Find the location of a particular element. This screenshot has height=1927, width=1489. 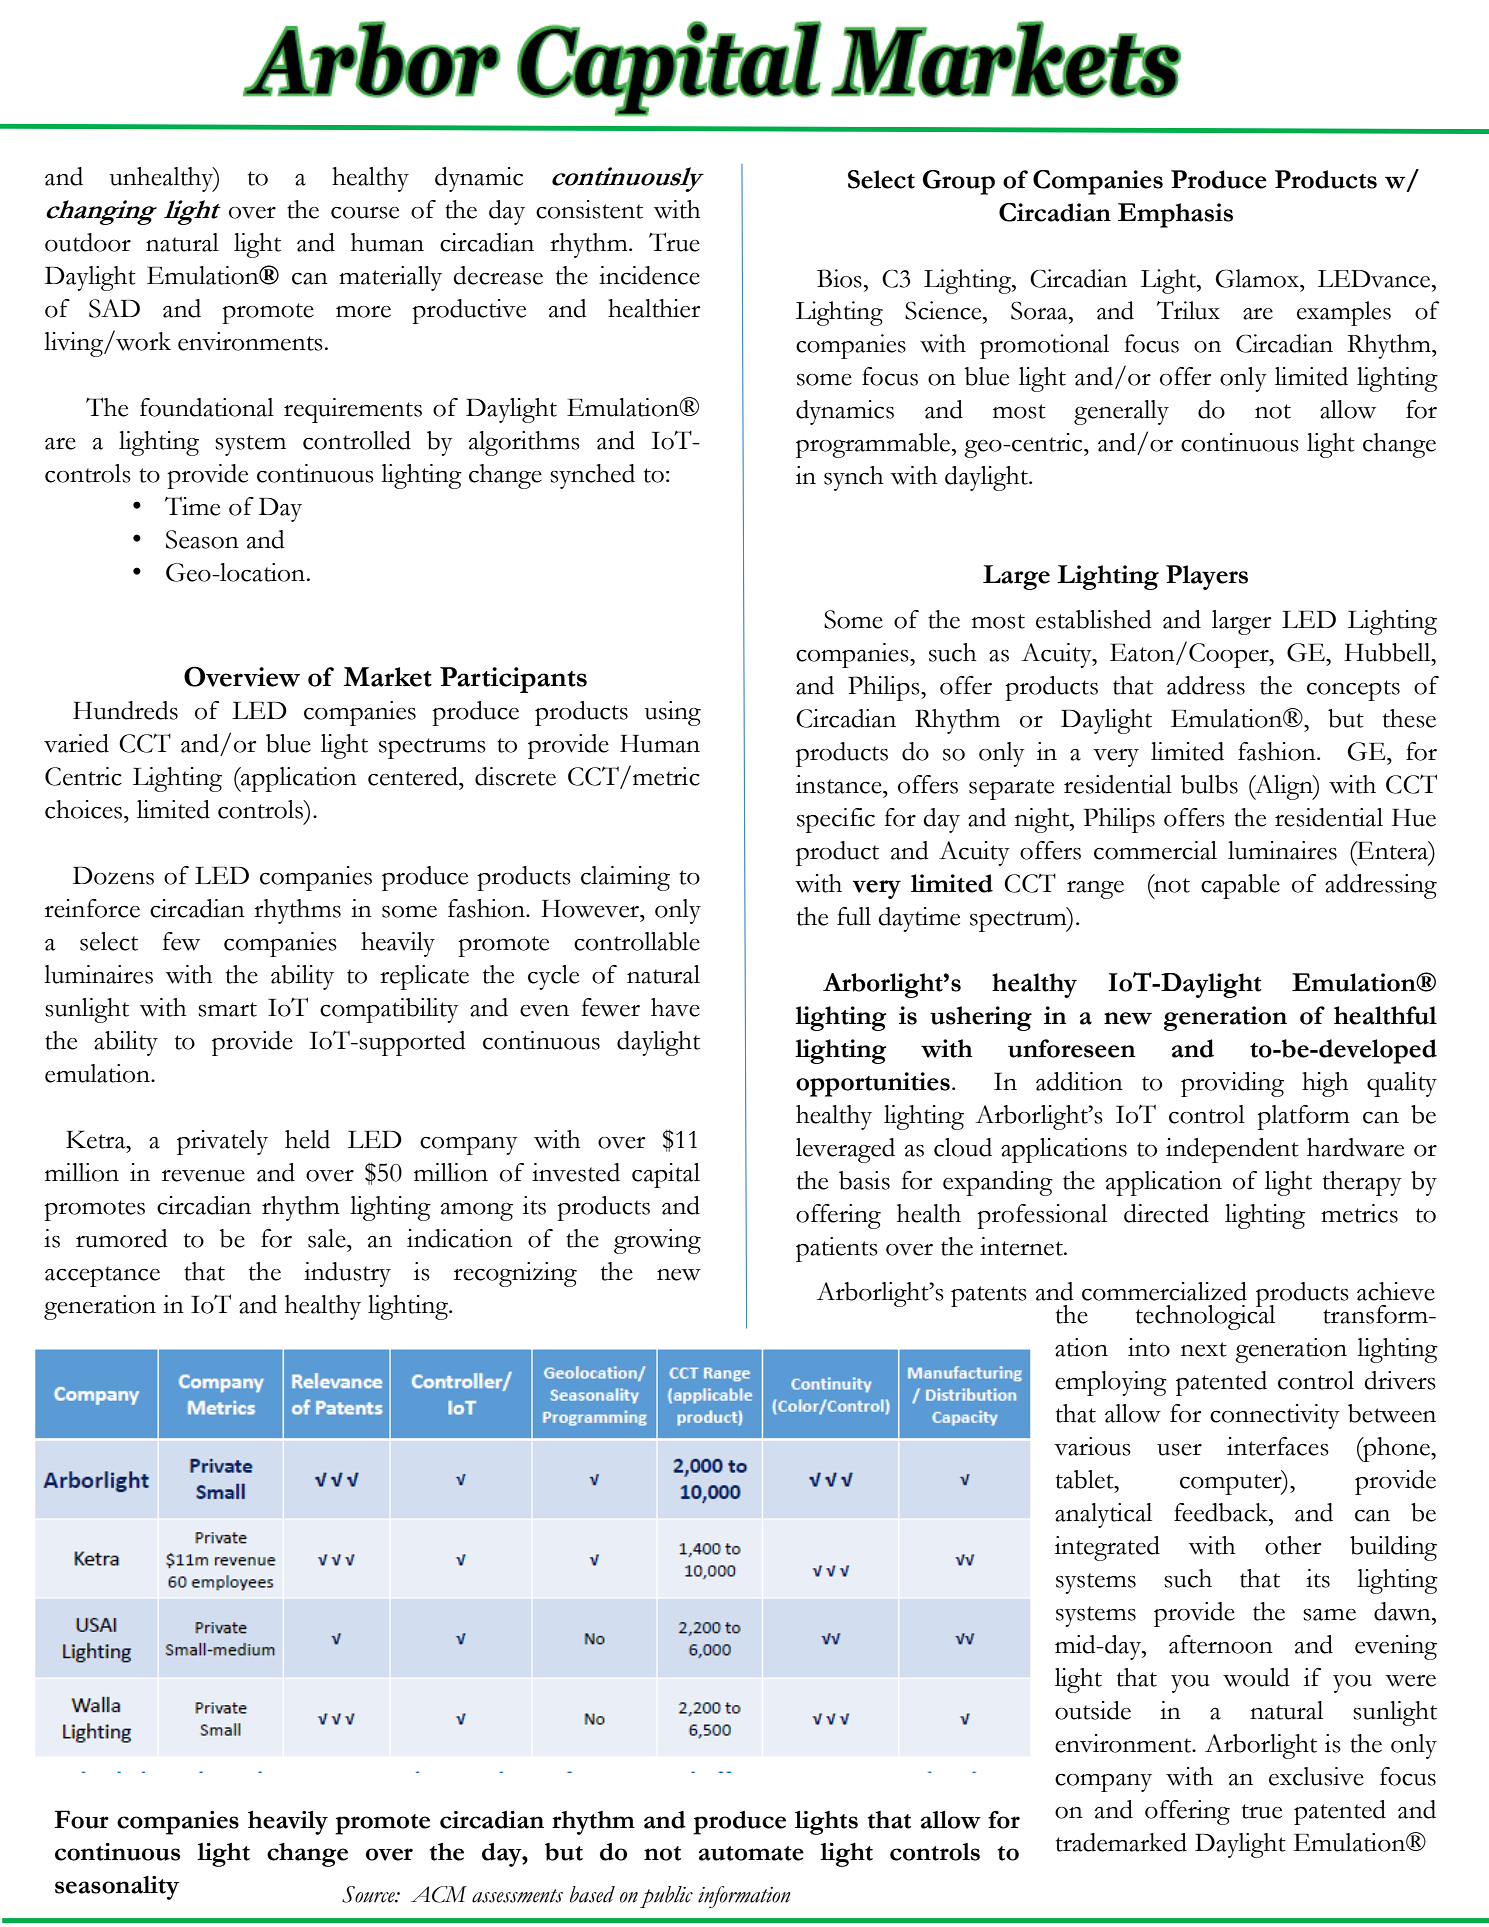

have is located at coordinates (675, 1007).
